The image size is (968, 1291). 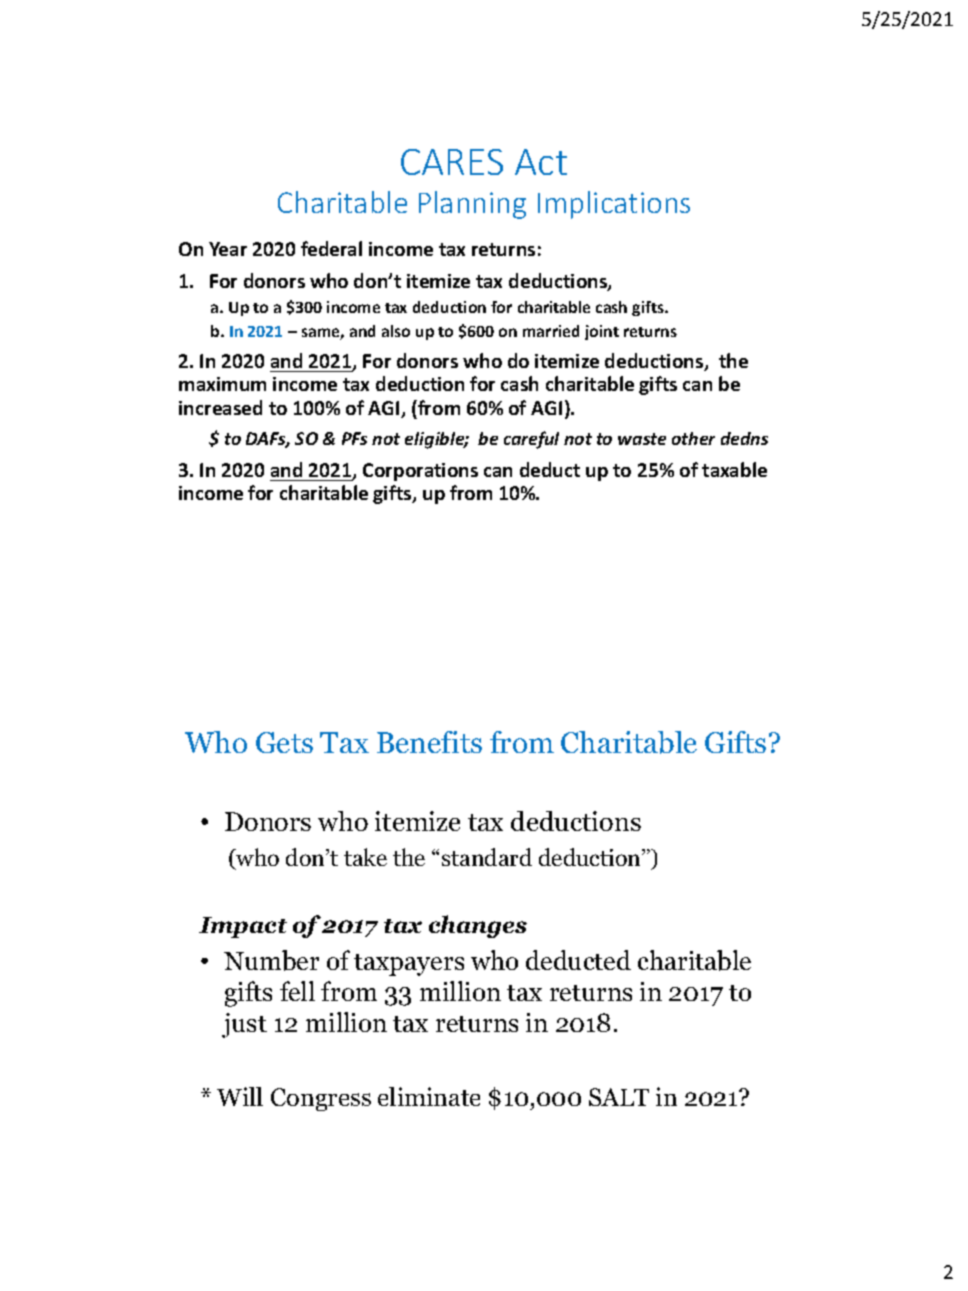 What do you see at coordinates (487, 857) in the screenshot?
I see `standard` at bounding box center [487, 857].
